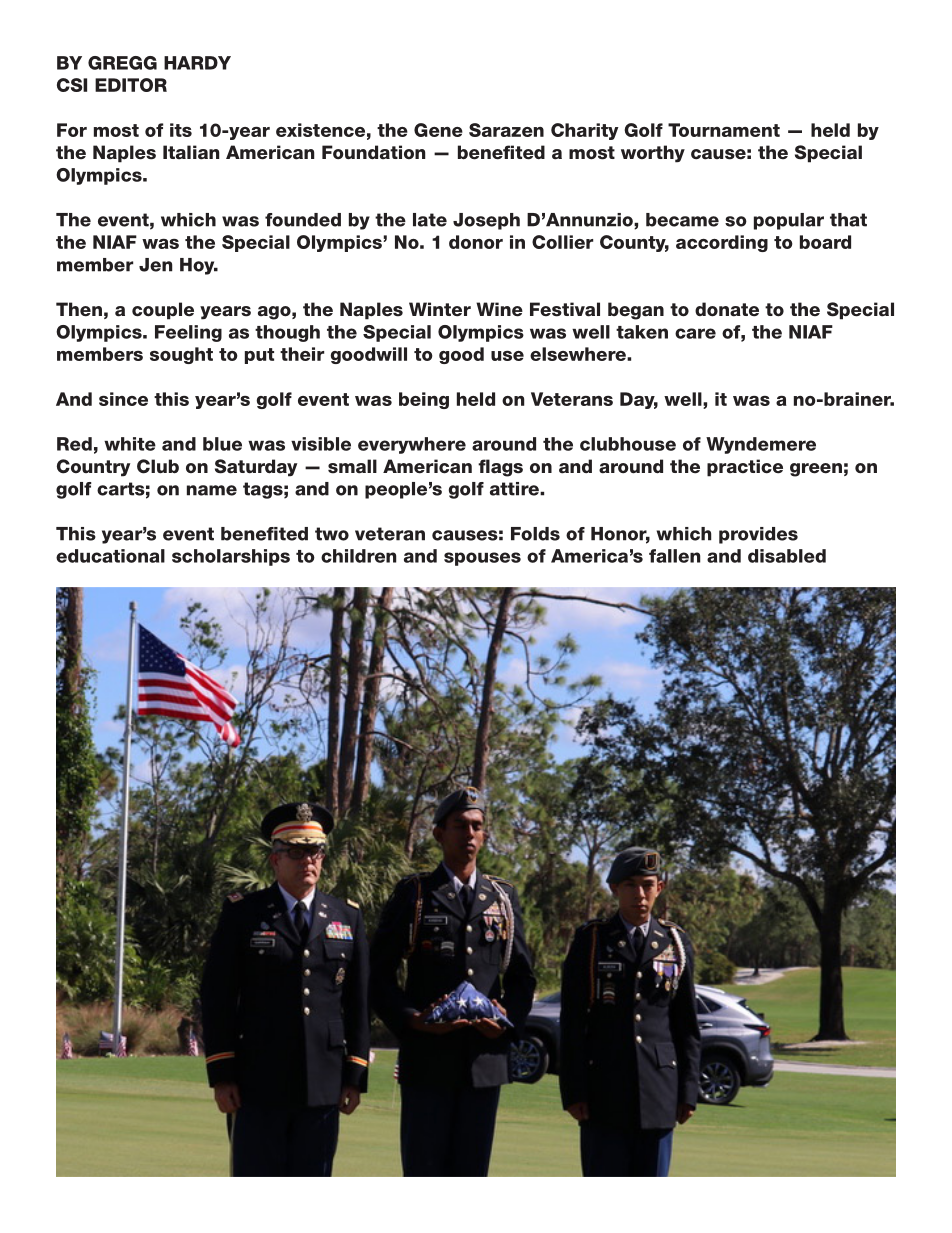 This screenshot has width=952, height=1233. I want to click on Jen, so click(155, 265).
